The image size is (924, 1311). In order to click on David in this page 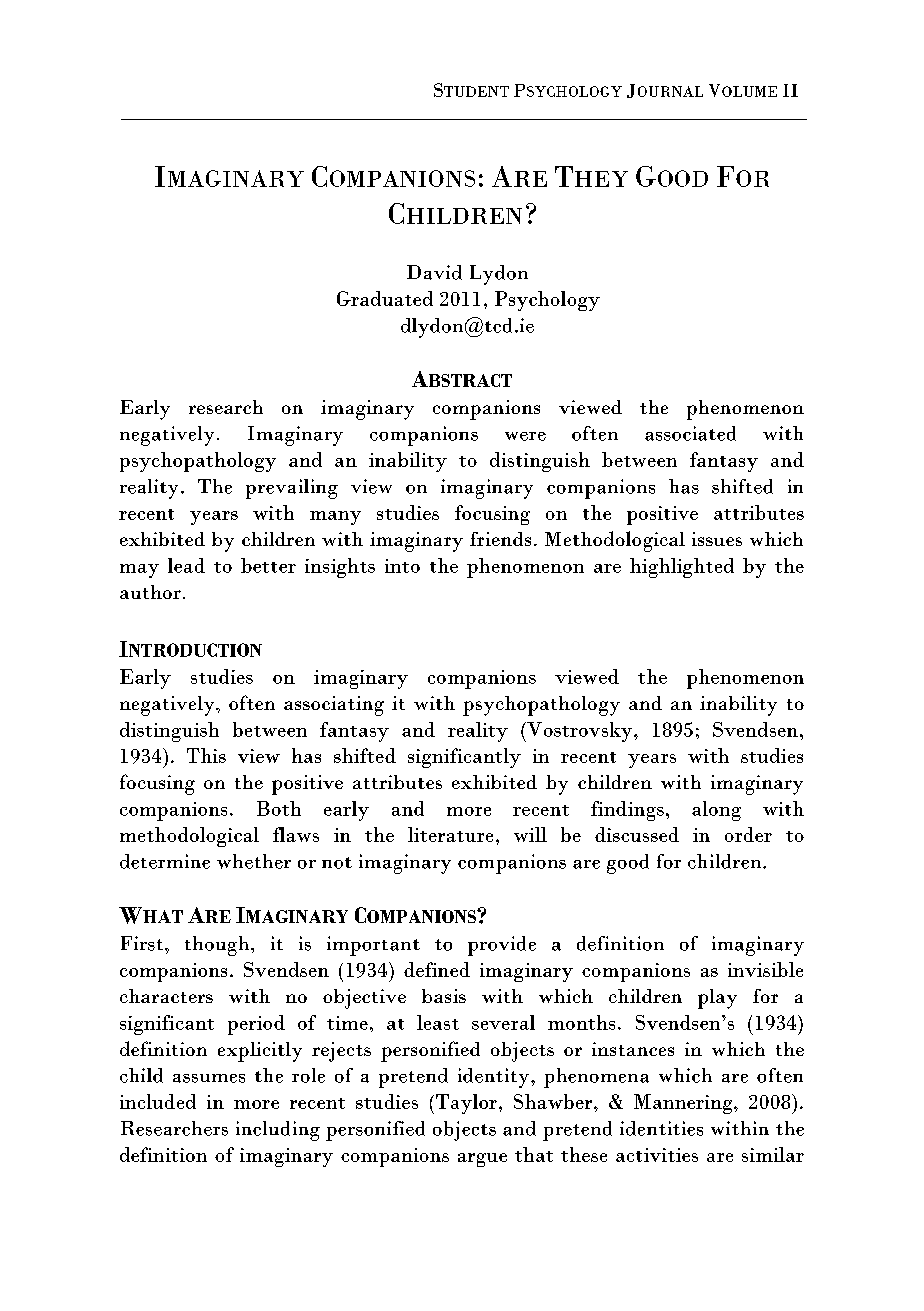, I will do `click(434, 272)`.
